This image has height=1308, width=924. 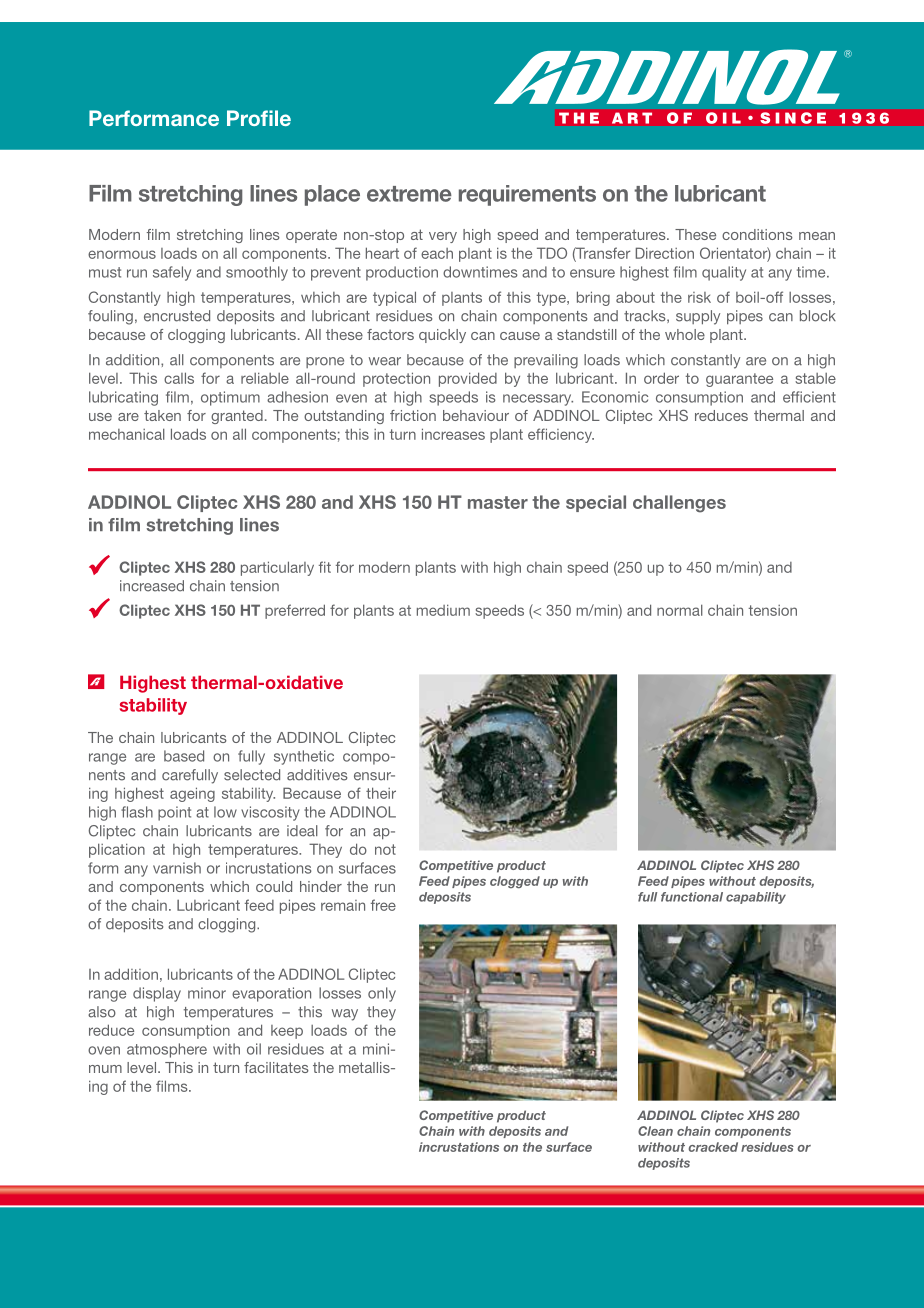 What do you see at coordinates (680, 610) in the image?
I see `normal` at bounding box center [680, 610].
